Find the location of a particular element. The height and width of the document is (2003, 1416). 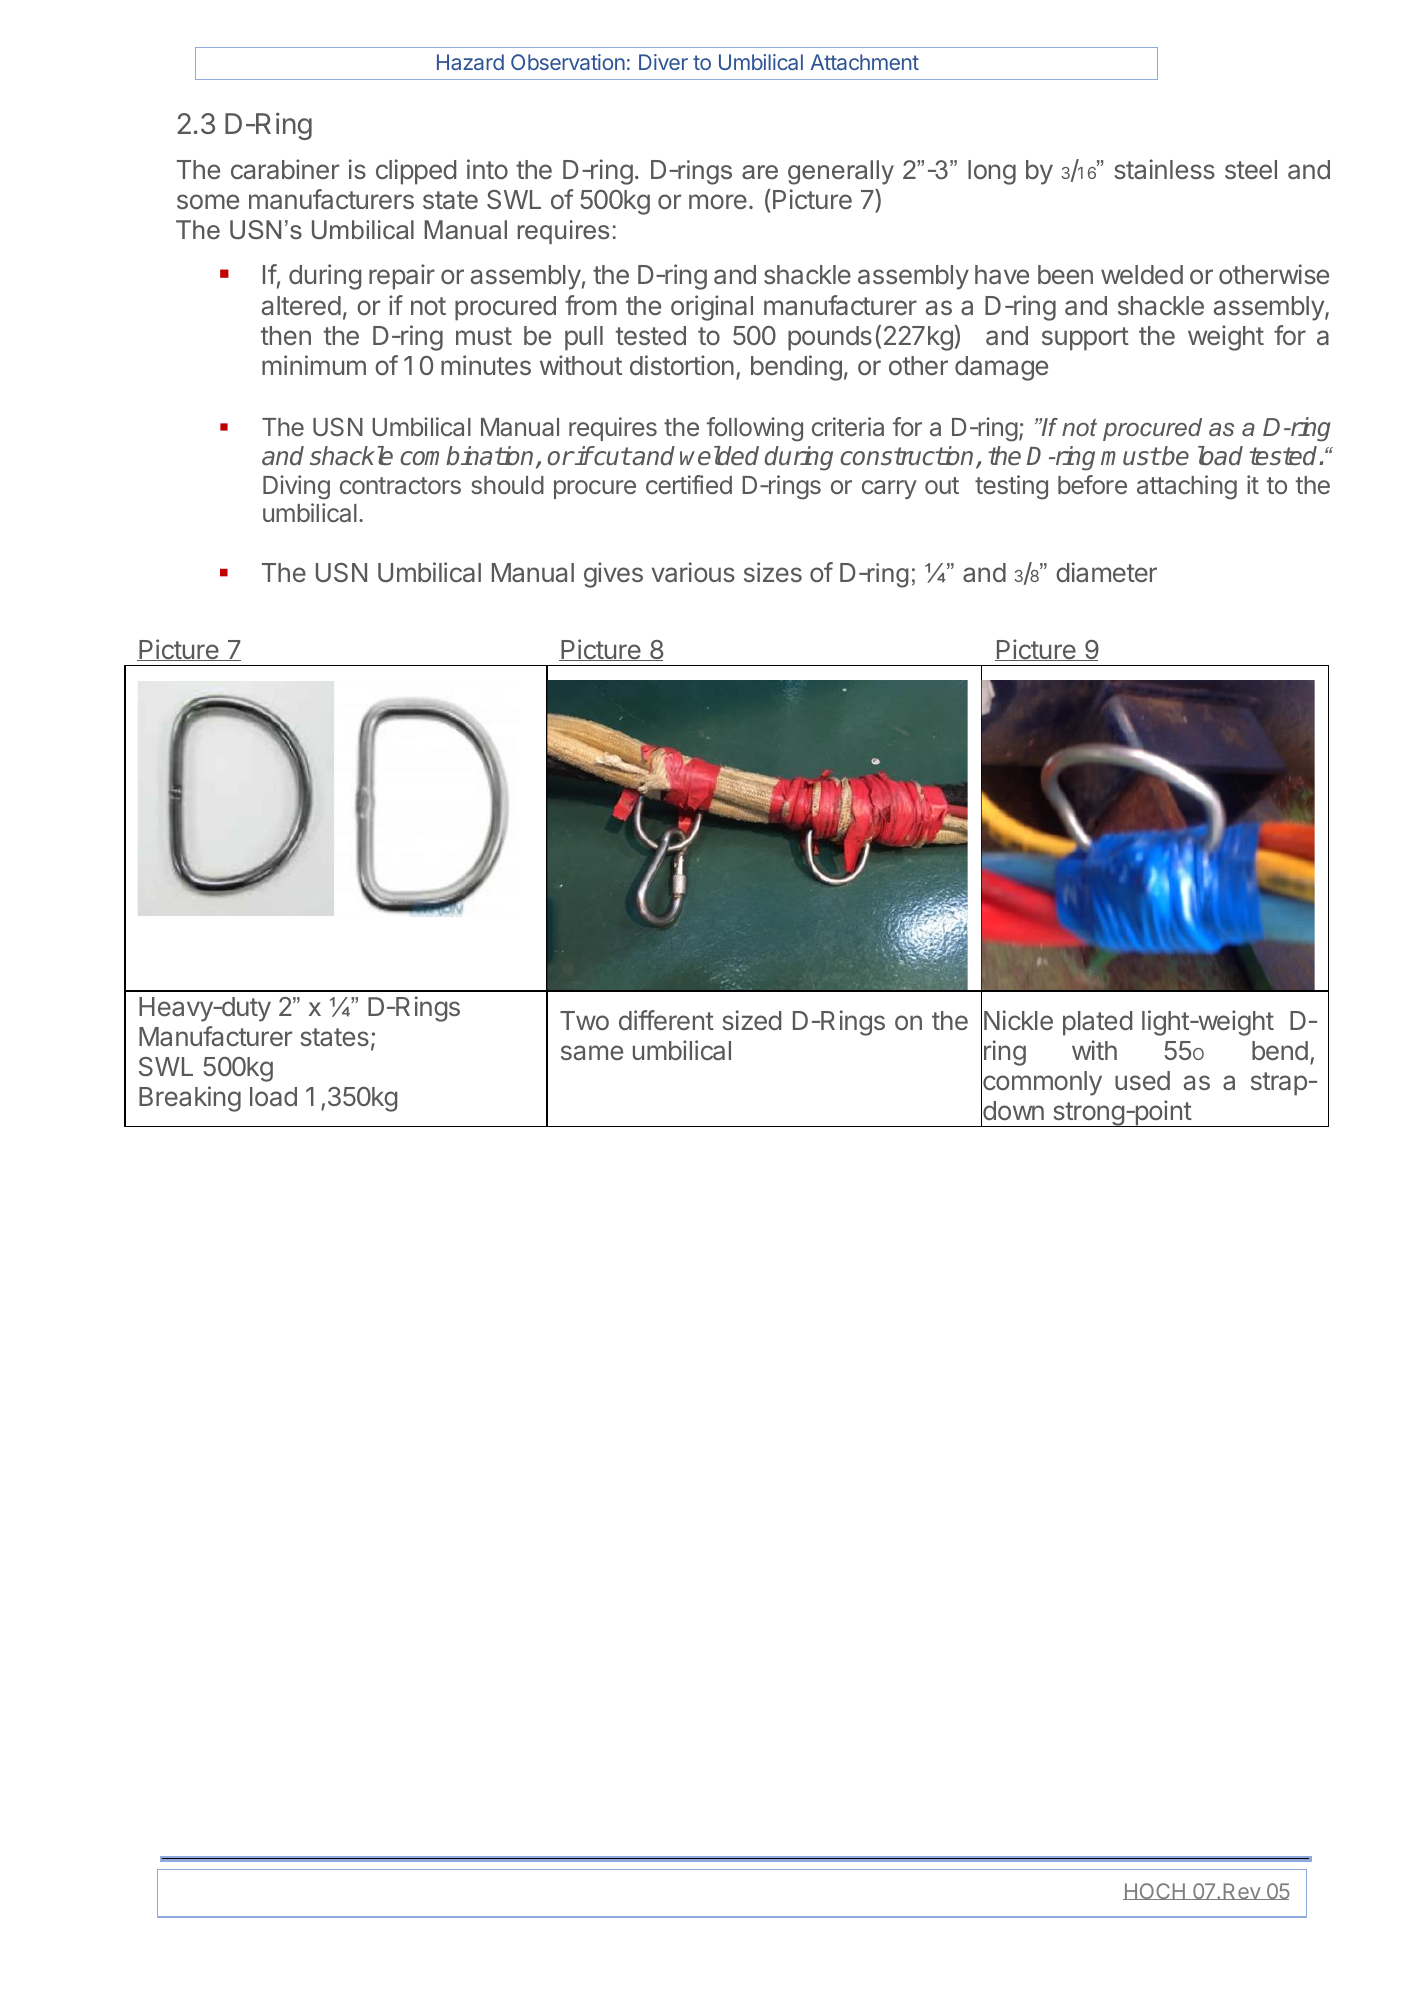

sized is located at coordinates (752, 1020).
